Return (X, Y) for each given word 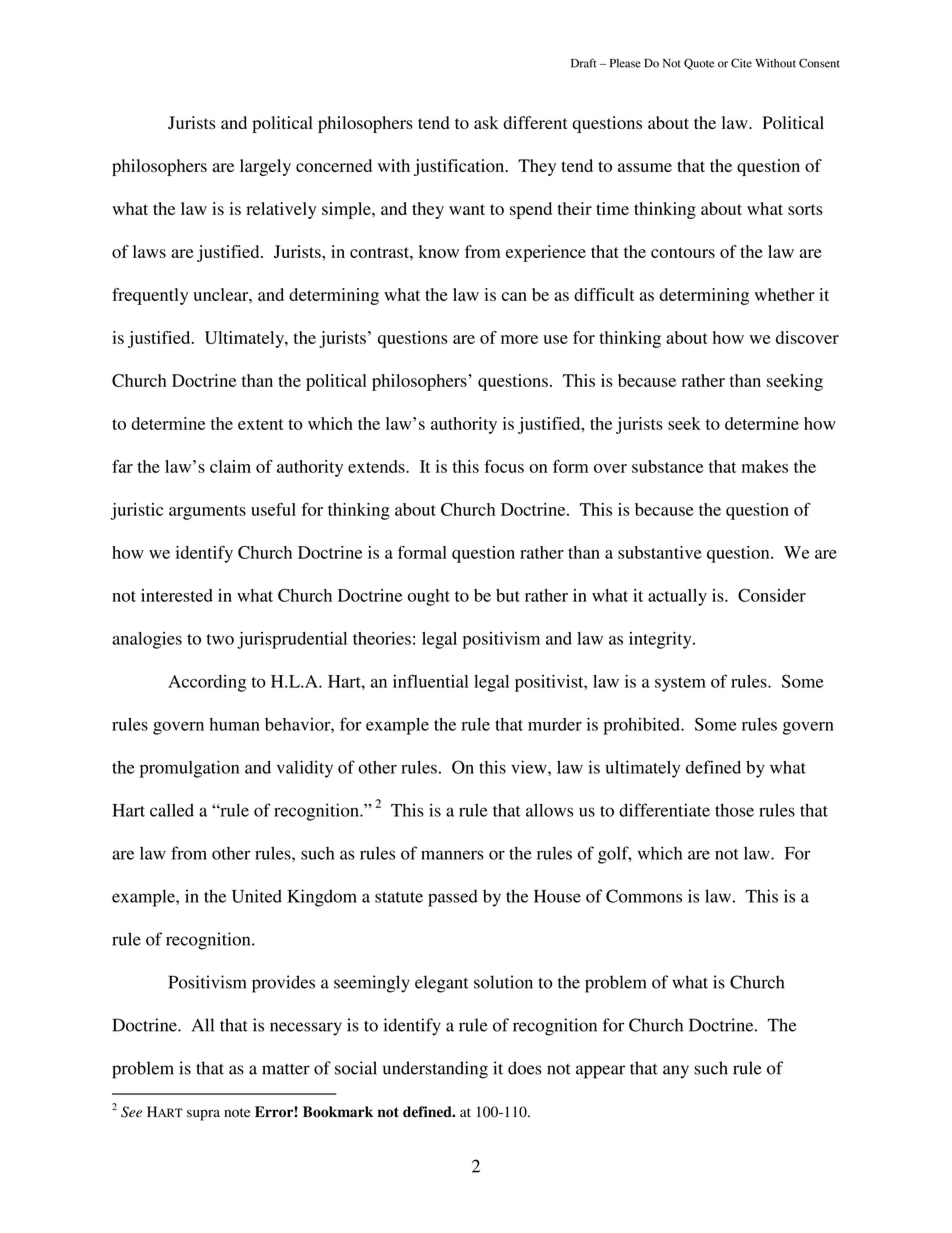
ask (486, 122)
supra (203, 1115)
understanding (435, 1070)
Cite (741, 63)
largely (265, 167)
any (676, 1072)
